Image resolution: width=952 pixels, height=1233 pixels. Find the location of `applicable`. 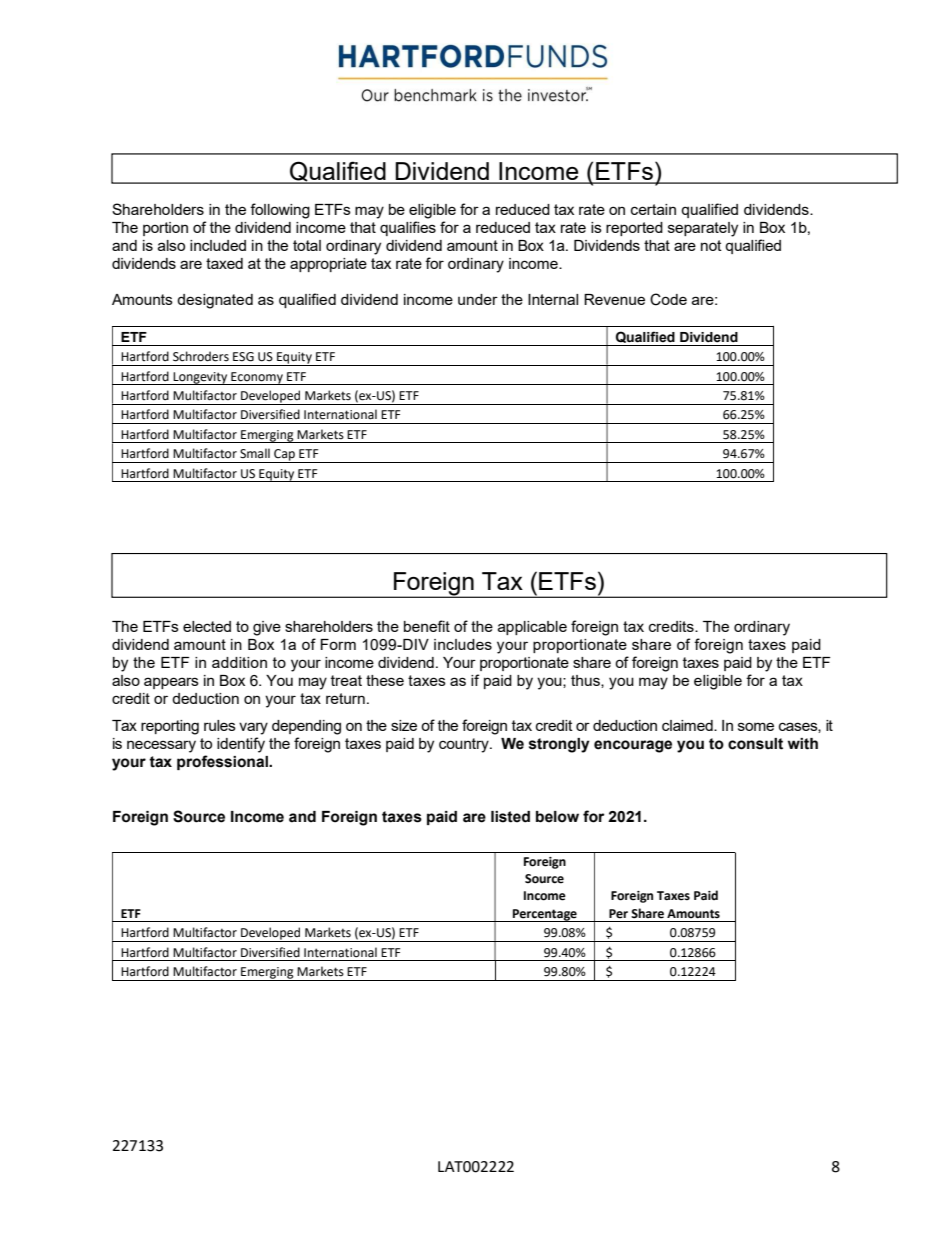

applicable is located at coordinates (532, 628).
